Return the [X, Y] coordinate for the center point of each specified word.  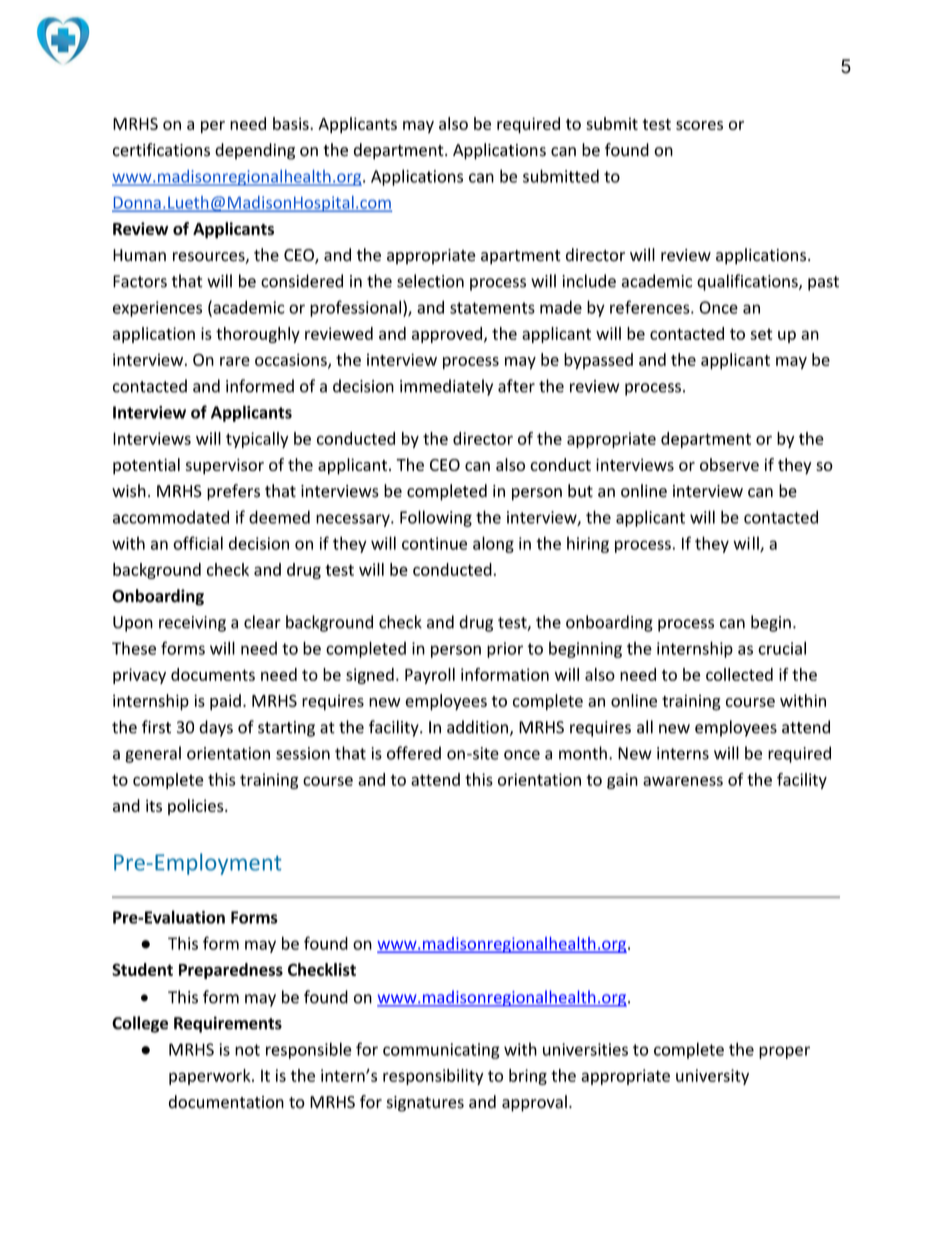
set [761, 334]
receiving [192, 624]
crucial [782, 648]
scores [699, 125]
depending [255, 151]
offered [414, 753]
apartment [521, 257]
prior [505, 650]
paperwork [211, 1077]
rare [235, 361]
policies [197, 807]
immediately [446, 387]
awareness [683, 781]
